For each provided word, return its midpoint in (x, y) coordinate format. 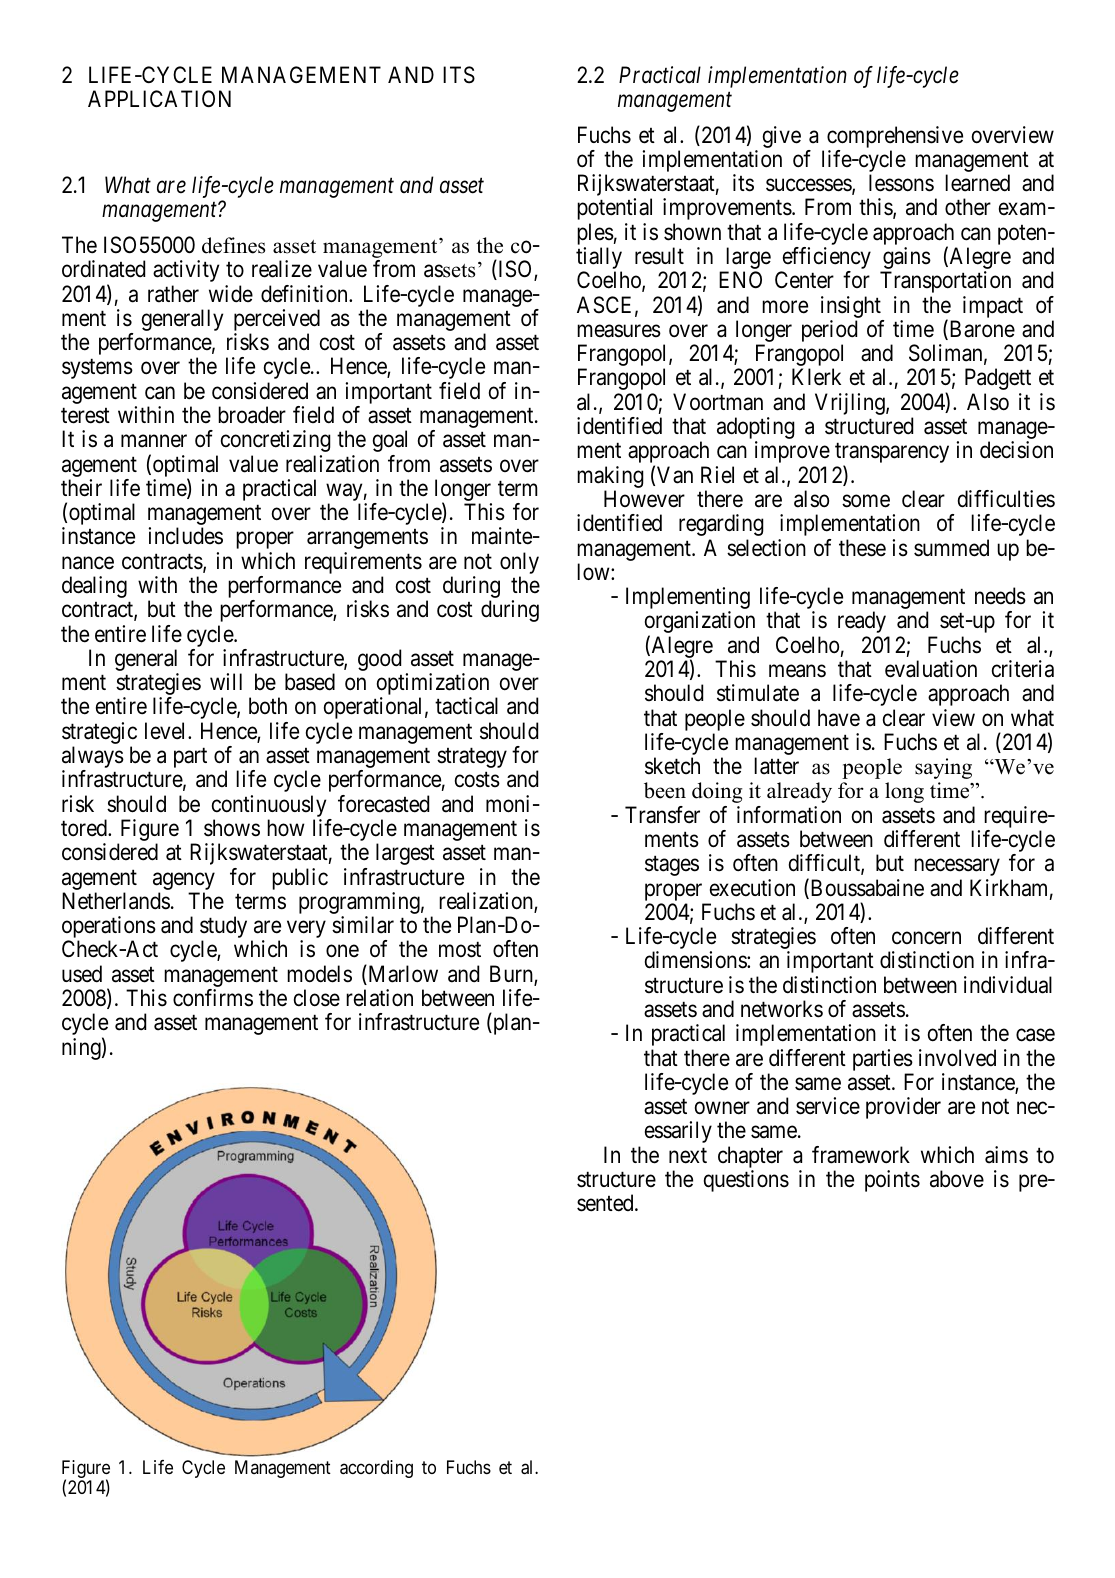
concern (926, 938)
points (892, 1181)
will (226, 681)
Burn (512, 975)
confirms (213, 998)
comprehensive (895, 137)
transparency (892, 454)
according (376, 1469)
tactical (466, 706)
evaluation (931, 669)
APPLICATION (159, 98)
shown (692, 232)
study (223, 928)
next (688, 1156)
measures (619, 331)
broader (252, 415)
